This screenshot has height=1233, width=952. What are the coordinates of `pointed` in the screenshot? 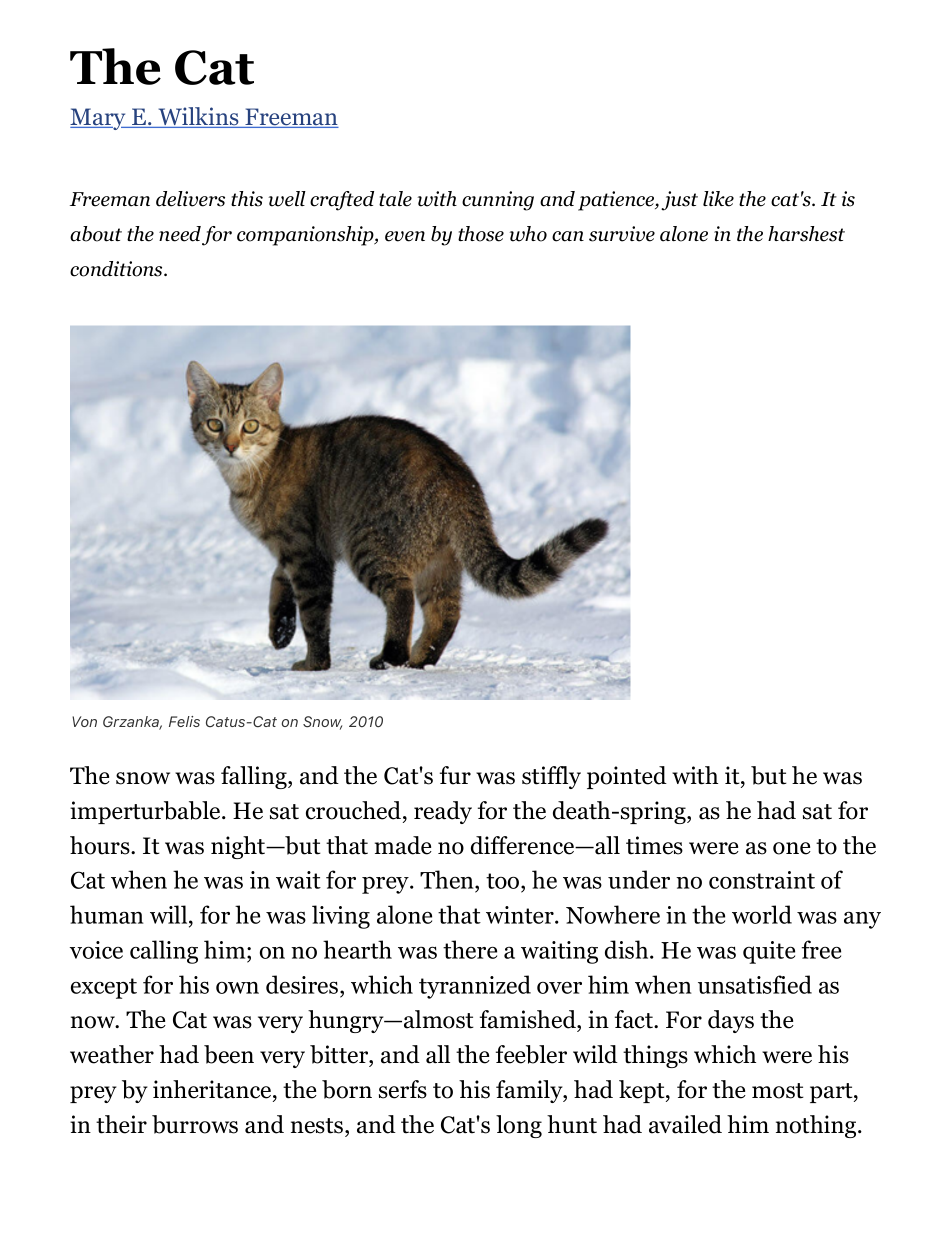 It's located at (627, 777).
